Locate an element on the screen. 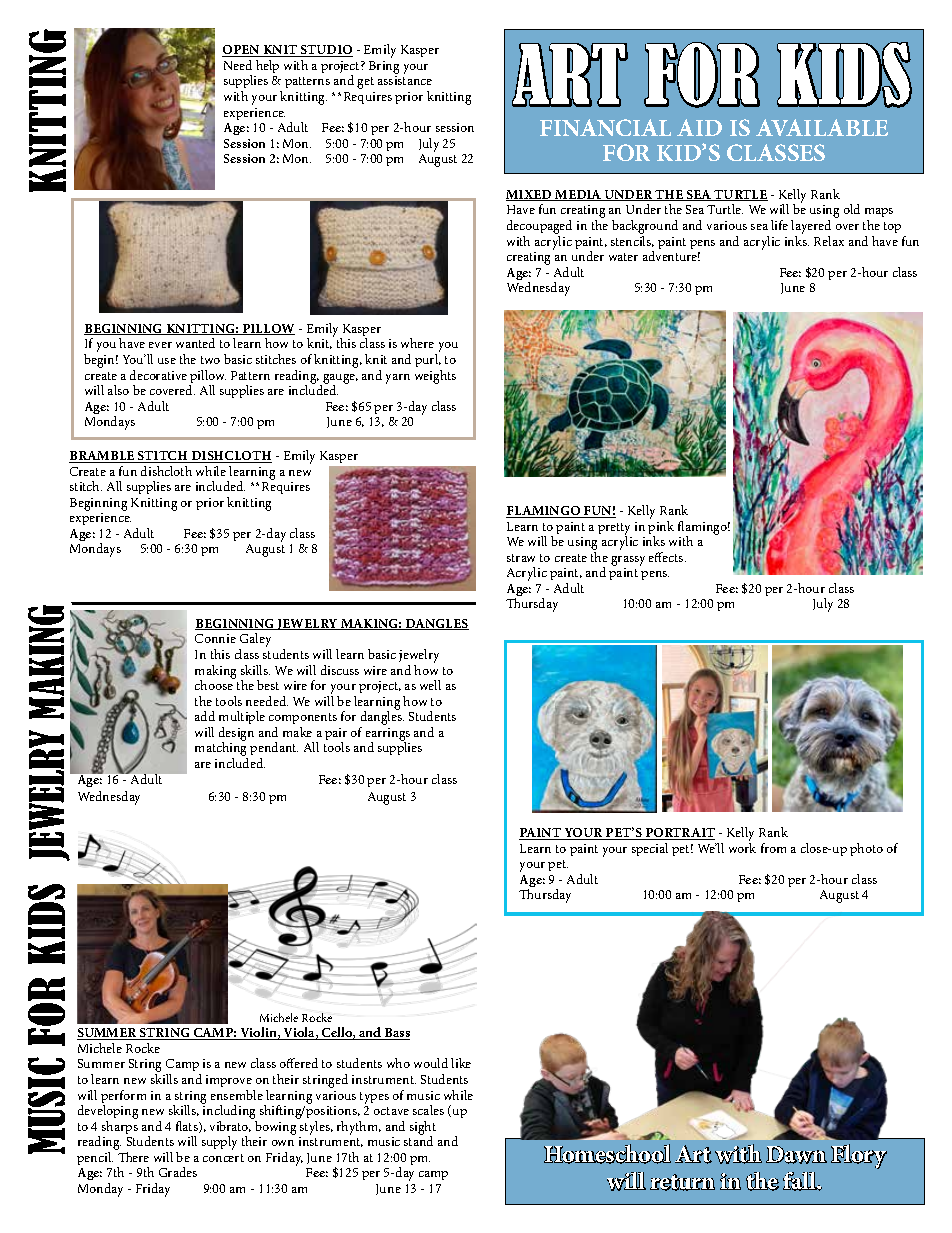 The image size is (952, 1233). matching is located at coordinates (221, 749).
